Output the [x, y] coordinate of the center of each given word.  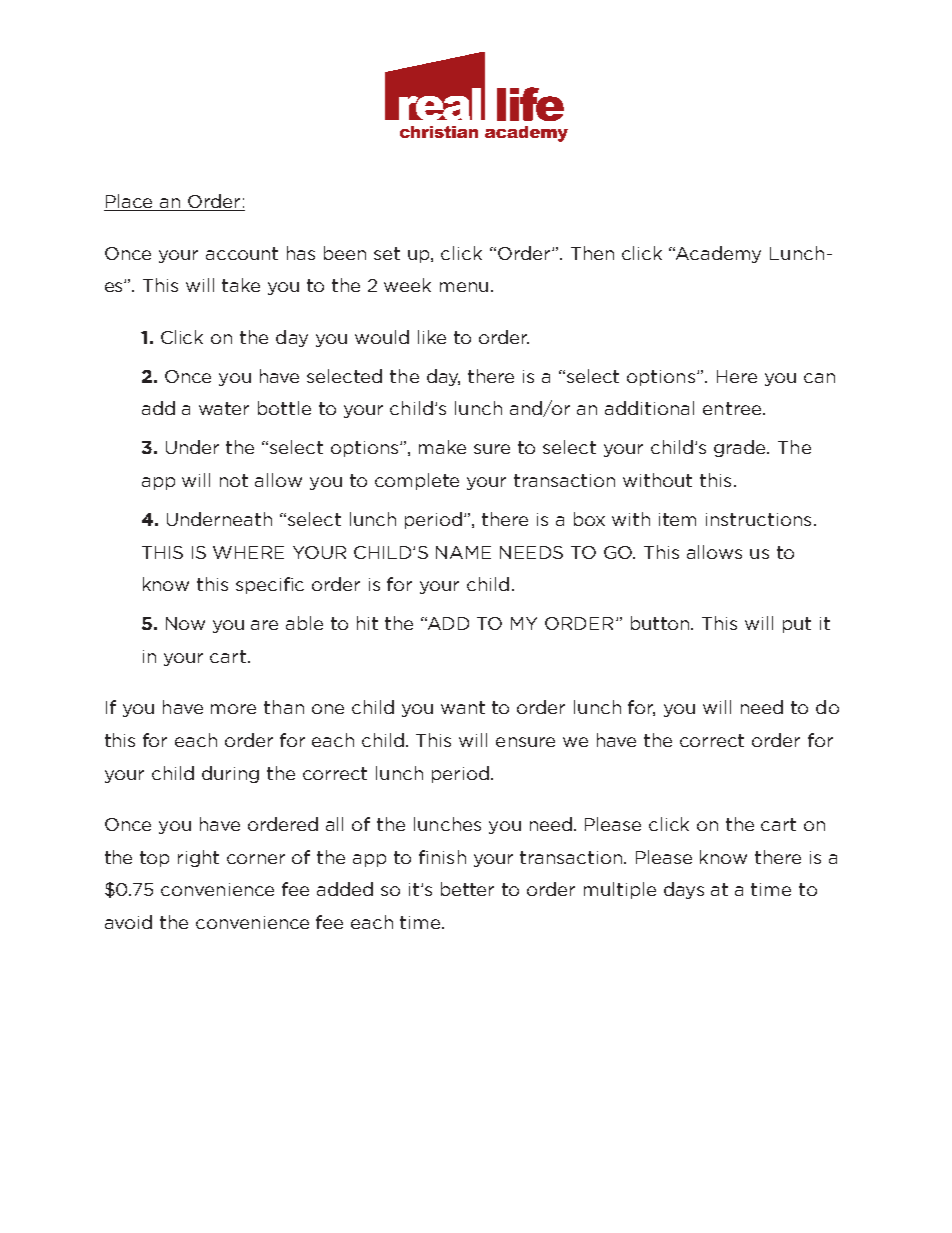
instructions [758, 519]
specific [270, 585]
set [387, 253]
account [242, 253]
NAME [463, 552]
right [198, 858]
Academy [717, 254]
